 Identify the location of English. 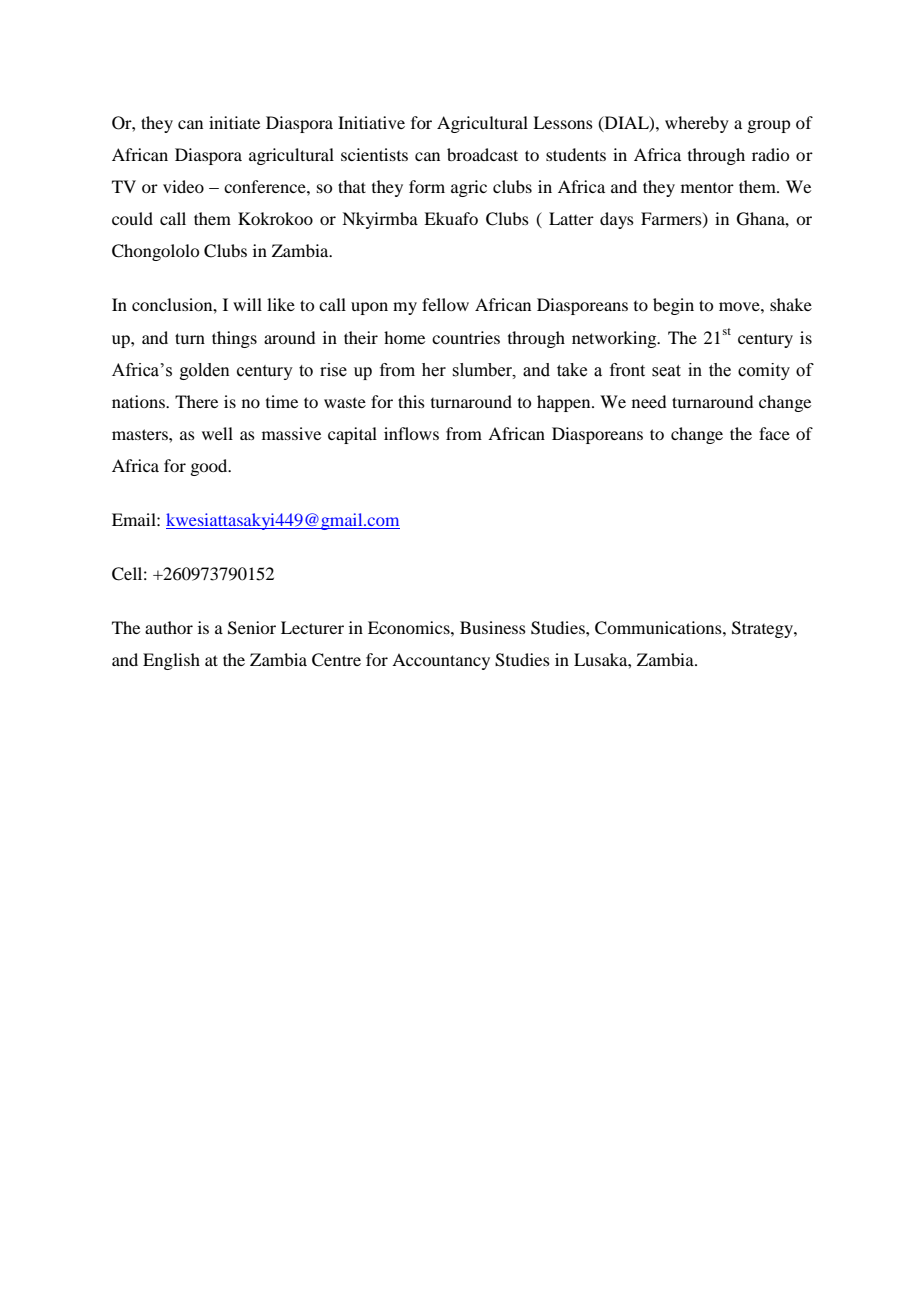
(171, 661).
